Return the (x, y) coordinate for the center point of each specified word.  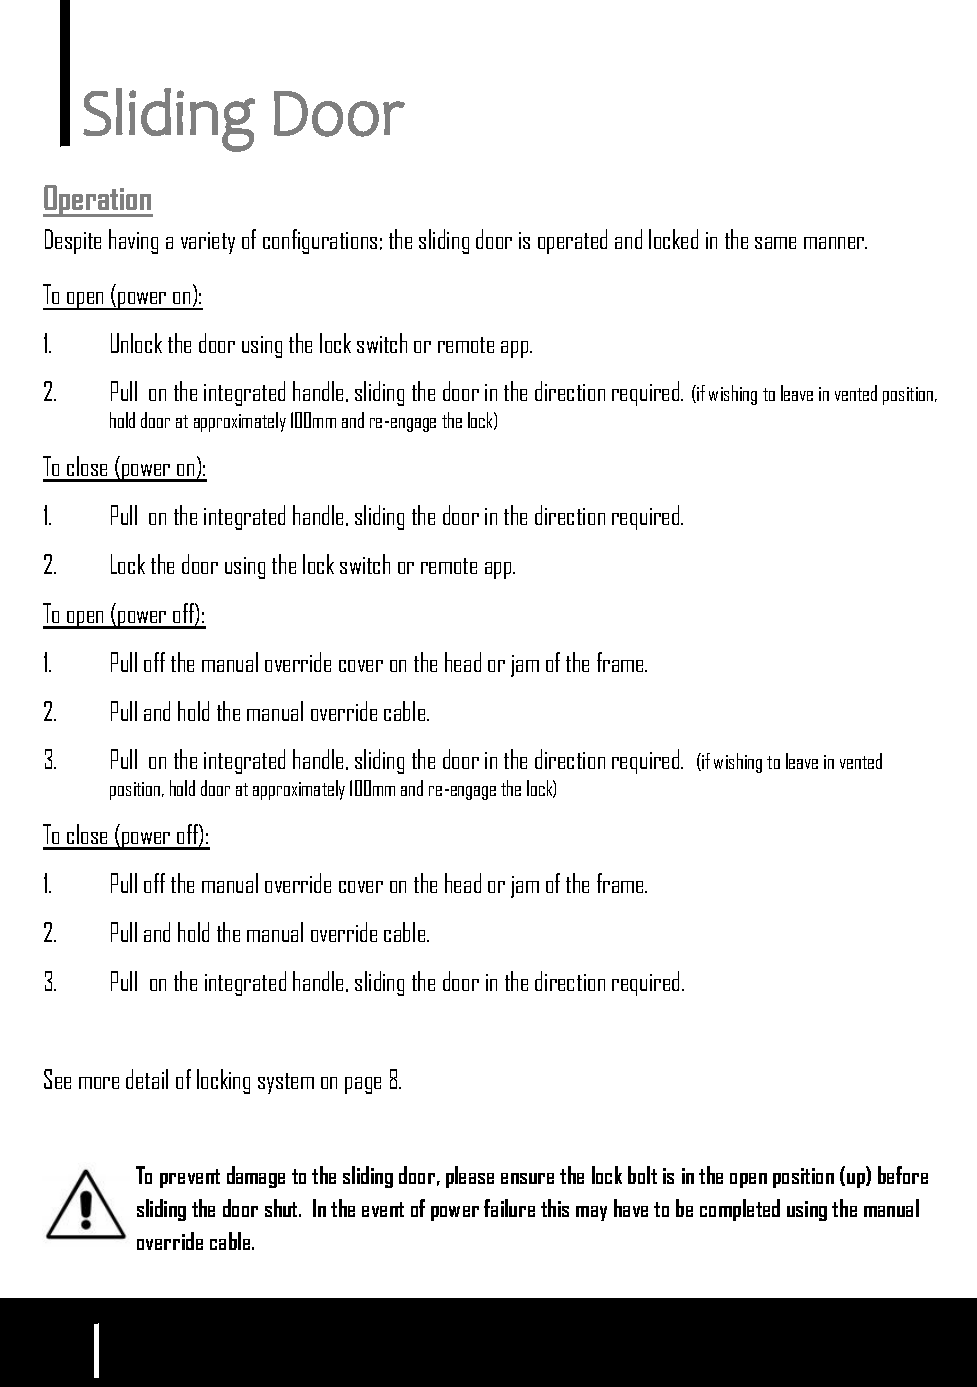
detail (147, 1079)
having (133, 241)
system (286, 1083)
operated (572, 241)
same (775, 243)
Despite (73, 241)
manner (835, 243)
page (363, 1085)
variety (208, 243)
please (470, 1177)
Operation (98, 201)
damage (256, 1177)
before (903, 1175)
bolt (642, 1175)
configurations (320, 241)
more (99, 1083)
